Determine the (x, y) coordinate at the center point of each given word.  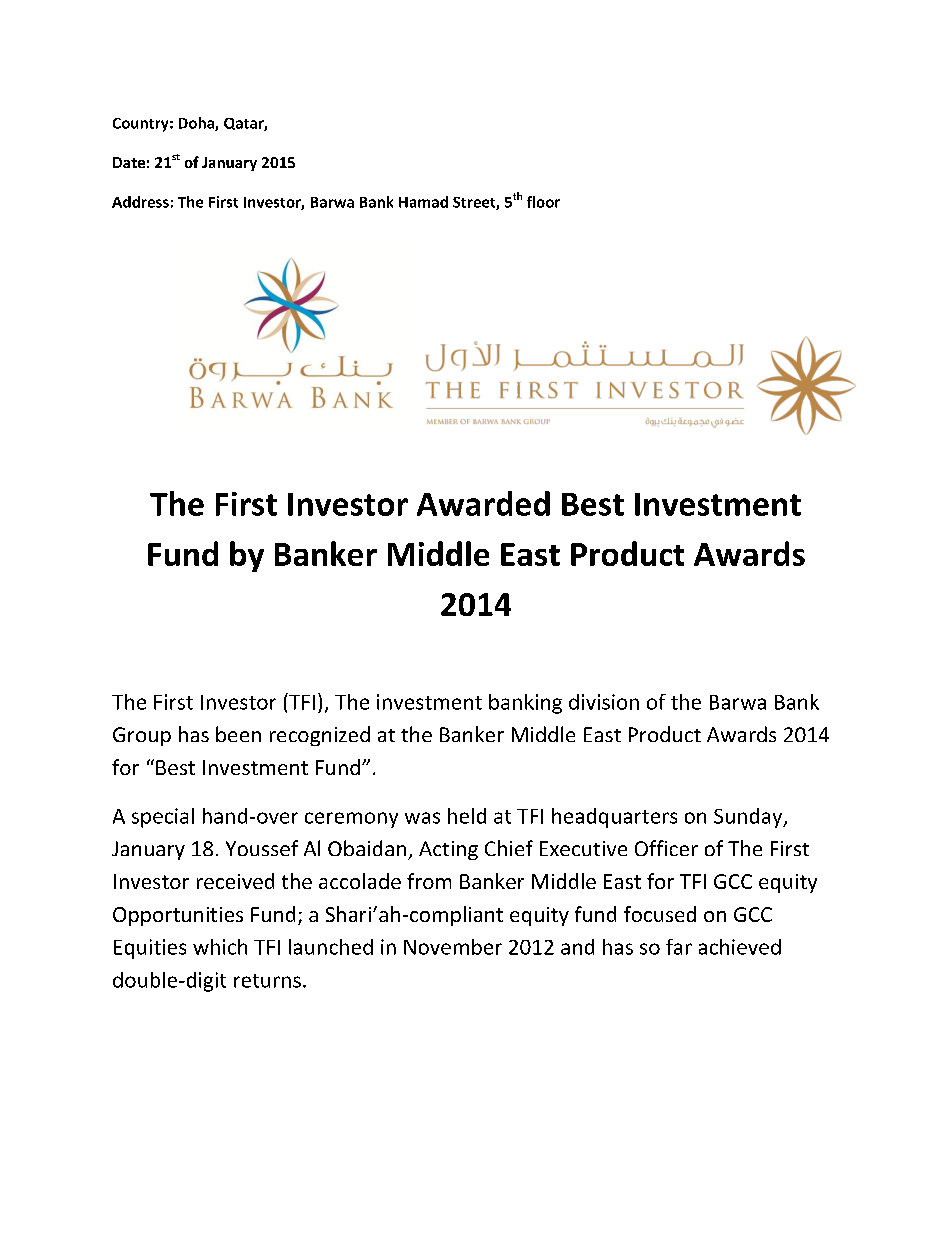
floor (543, 202)
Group (142, 736)
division (604, 702)
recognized (320, 736)
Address (140, 202)
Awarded (483, 503)
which (220, 947)
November (453, 947)
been (238, 734)
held (467, 816)
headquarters (614, 818)
